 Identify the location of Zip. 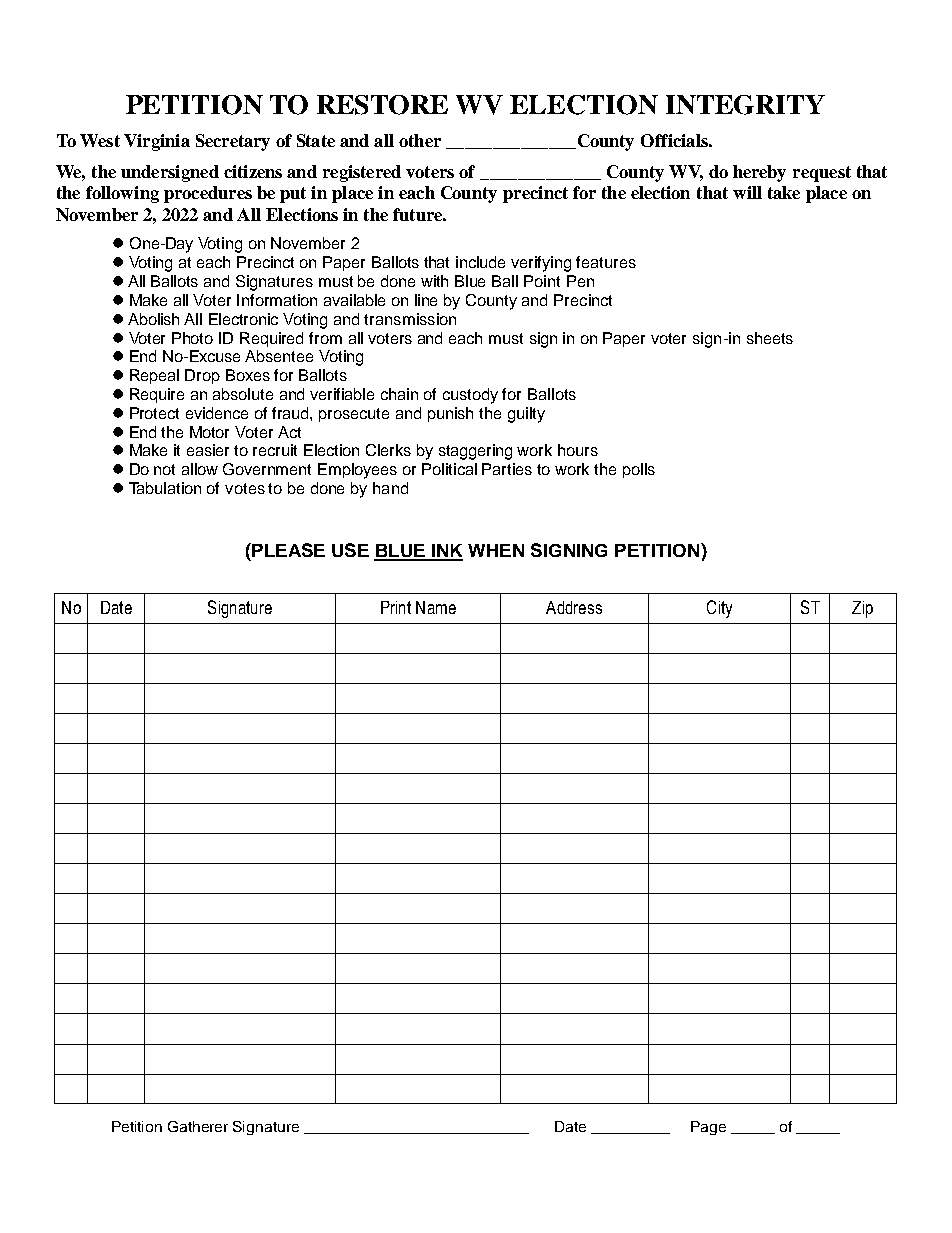
(862, 609).
